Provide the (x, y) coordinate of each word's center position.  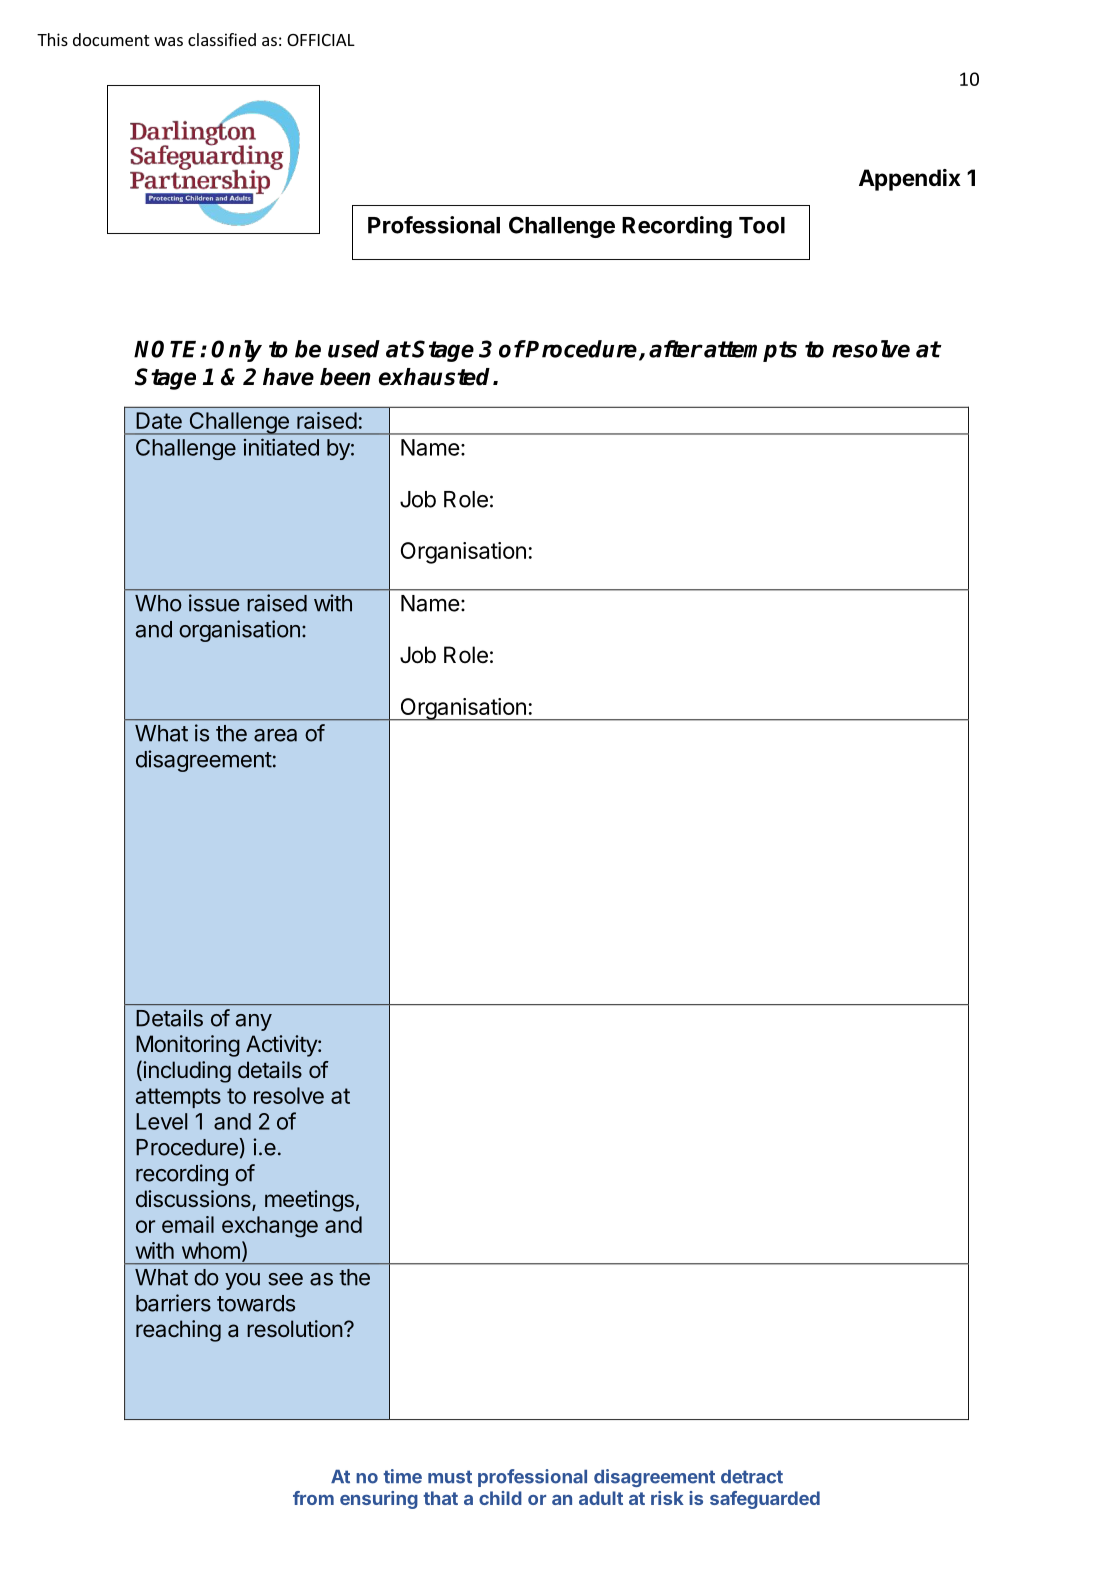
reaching (178, 1331)
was (168, 41)
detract (752, 1477)
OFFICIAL (321, 40)
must (450, 1477)
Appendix (910, 180)
